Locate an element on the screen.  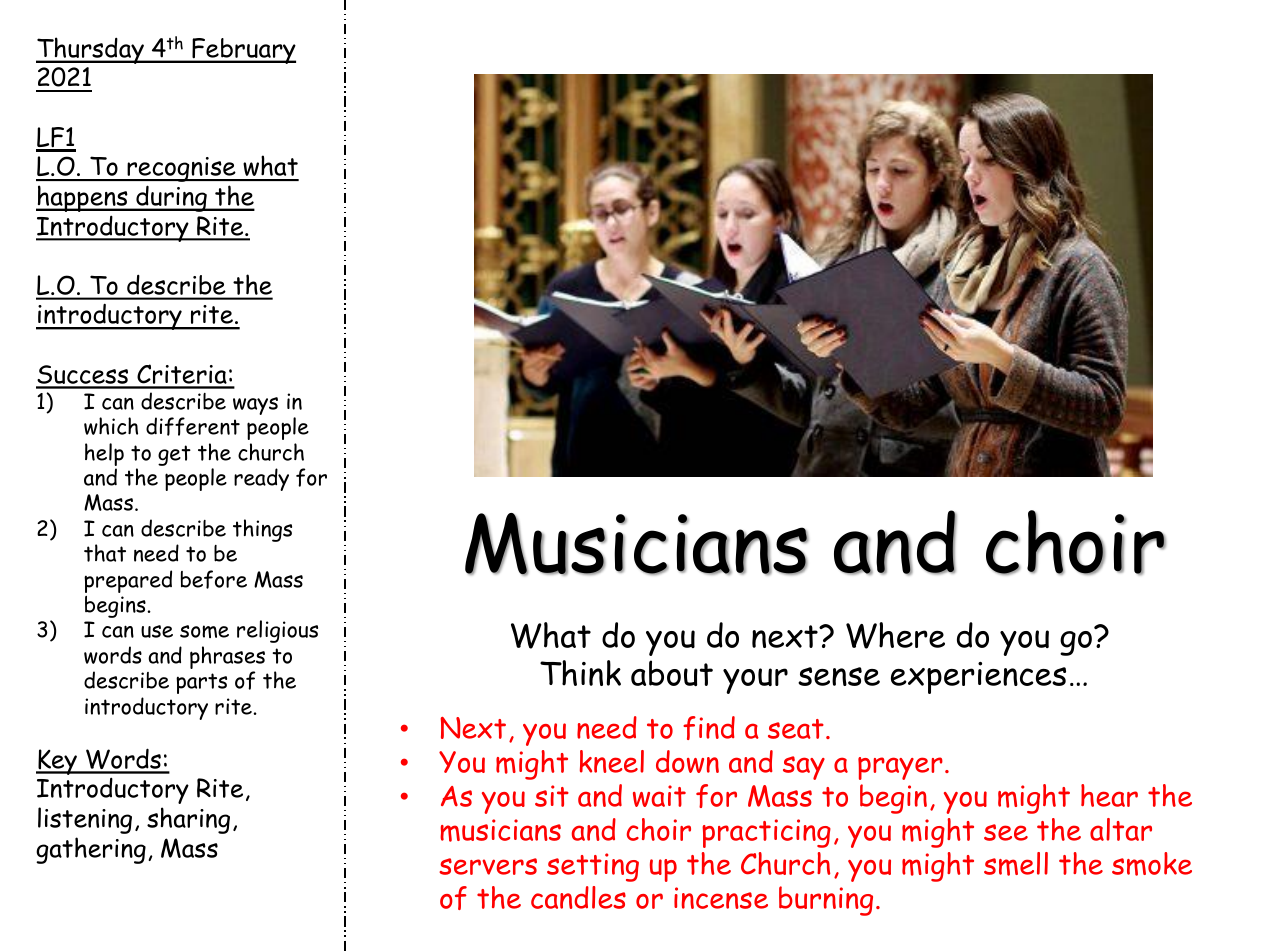
gathering is located at coordinates (91, 850).
